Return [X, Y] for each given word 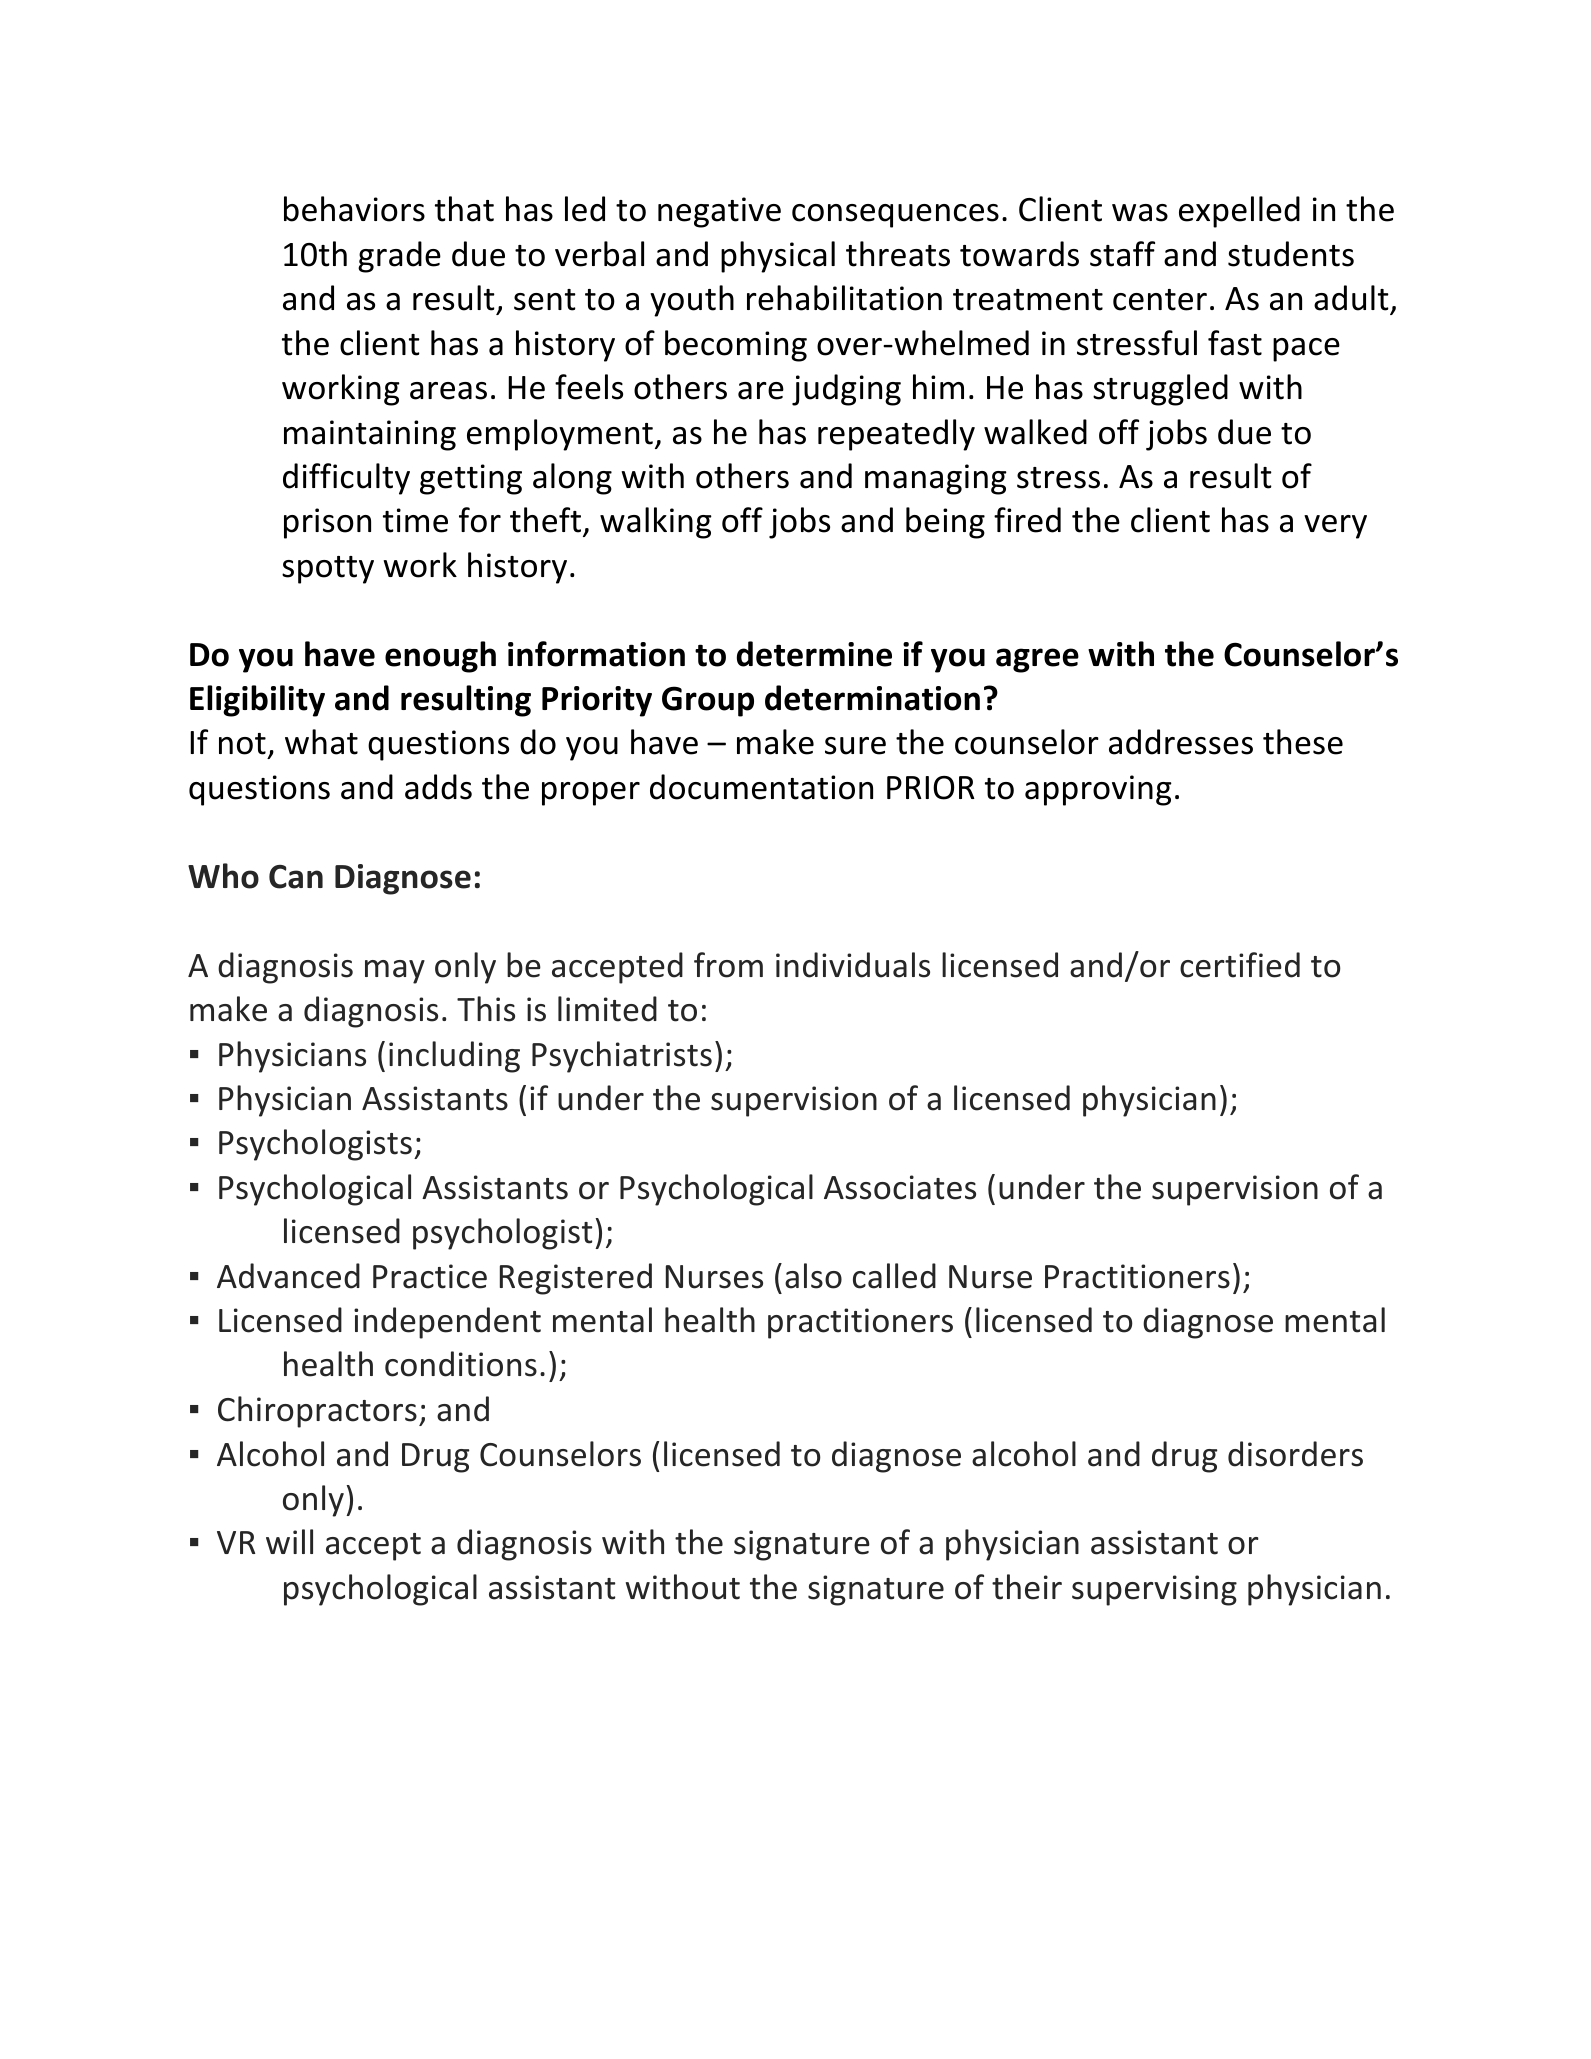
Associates [900, 1187]
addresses [1181, 742]
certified [1240, 965]
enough [440, 657]
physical [778, 257]
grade [399, 257]
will [289, 1541]
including [454, 1057]
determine [814, 654]
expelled [1239, 212]
